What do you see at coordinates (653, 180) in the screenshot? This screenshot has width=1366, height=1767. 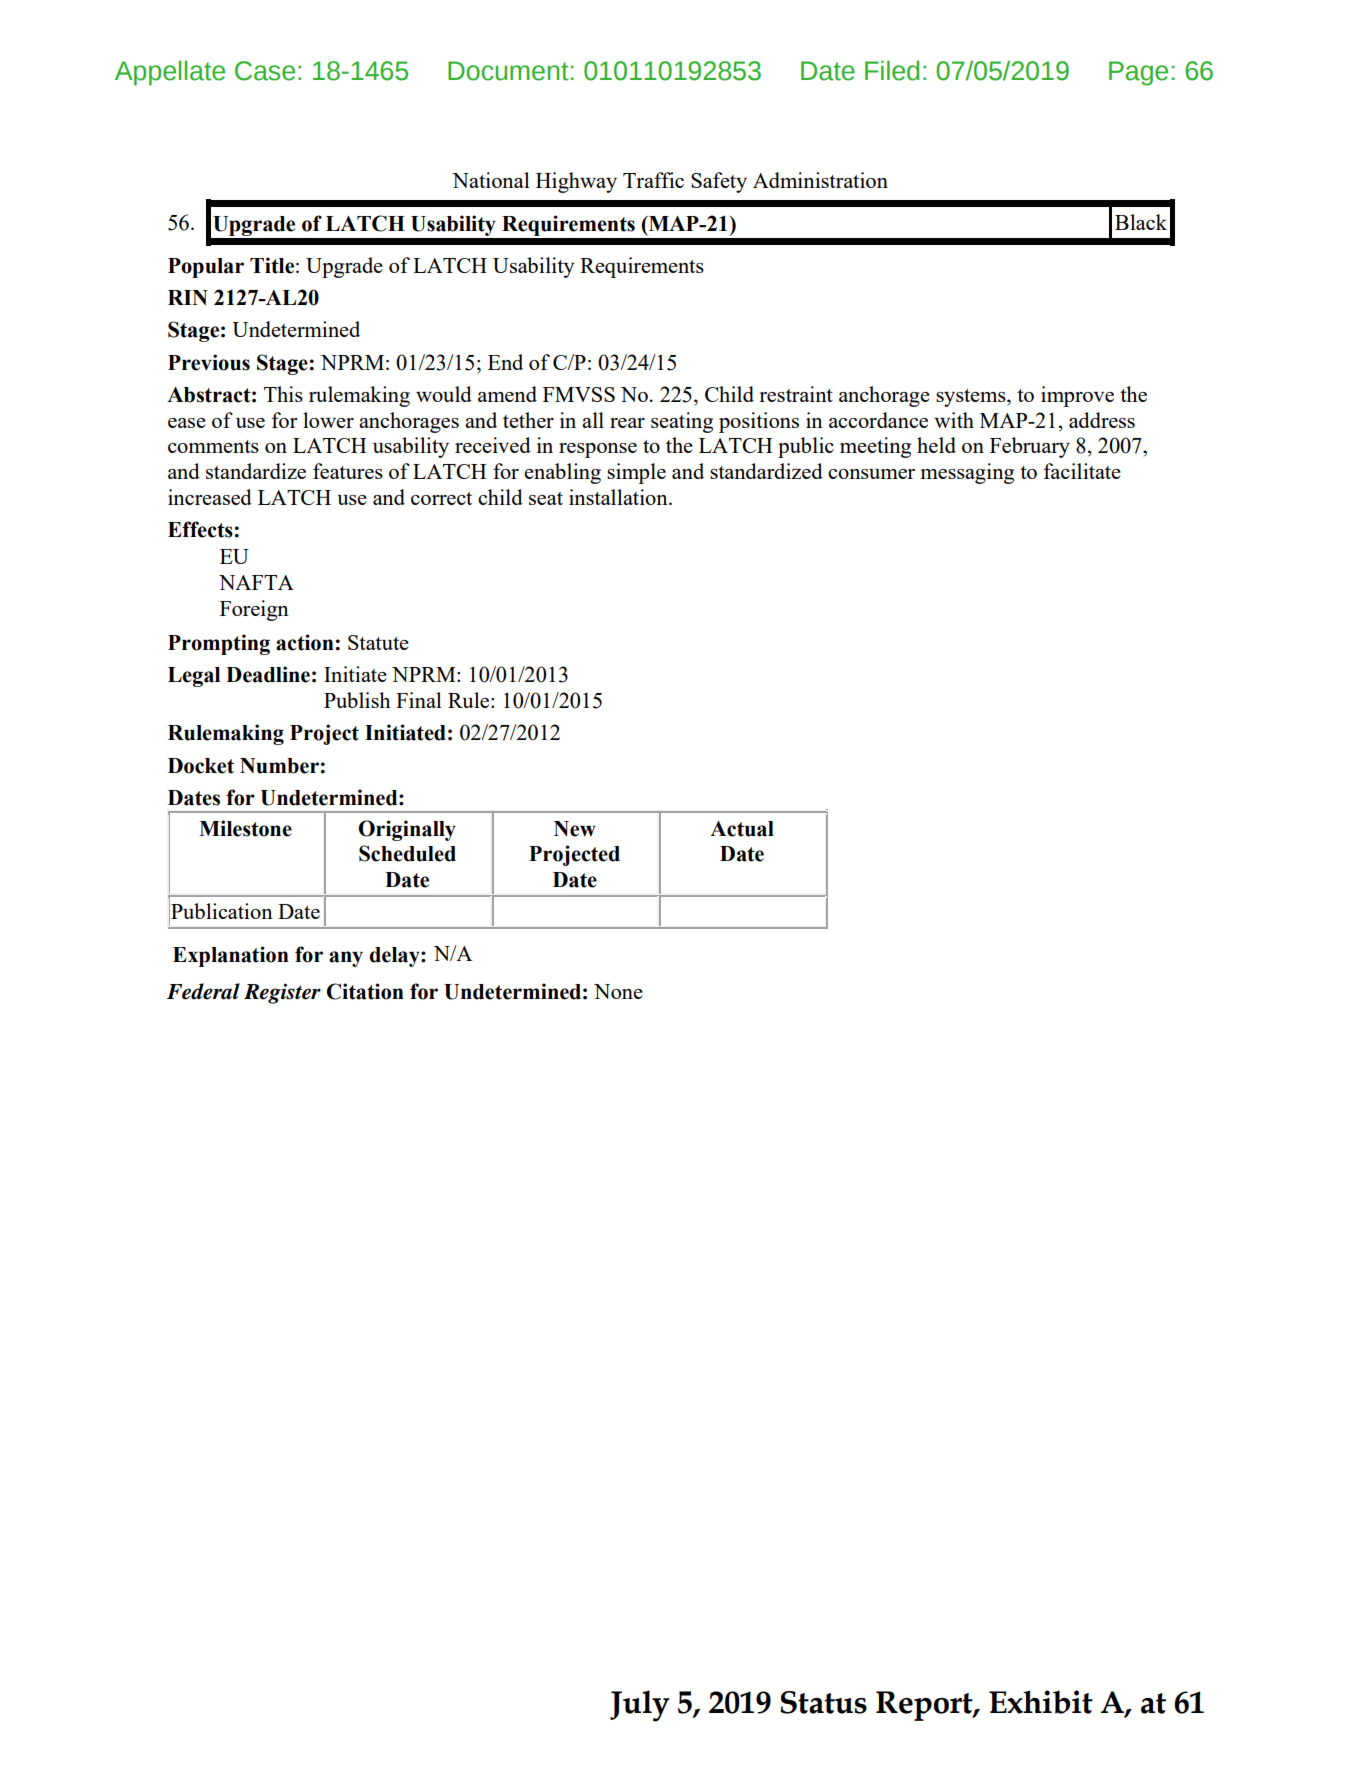 I see `Traffic` at bounding box center [653, 180].
